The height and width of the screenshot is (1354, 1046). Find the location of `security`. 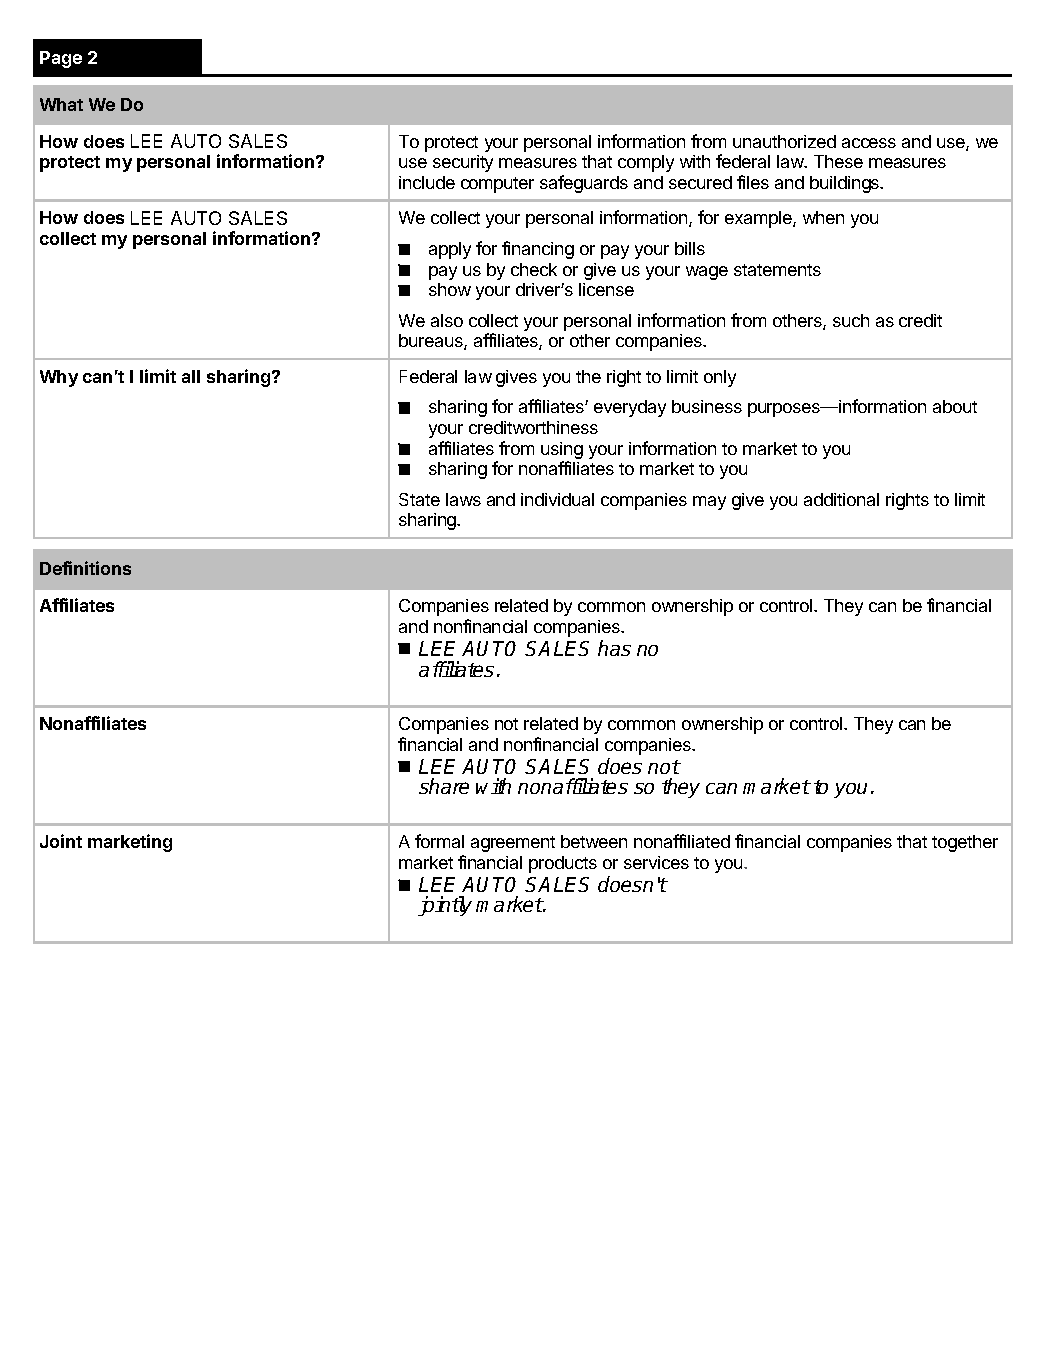

security is located at coordinates (463, 163).
